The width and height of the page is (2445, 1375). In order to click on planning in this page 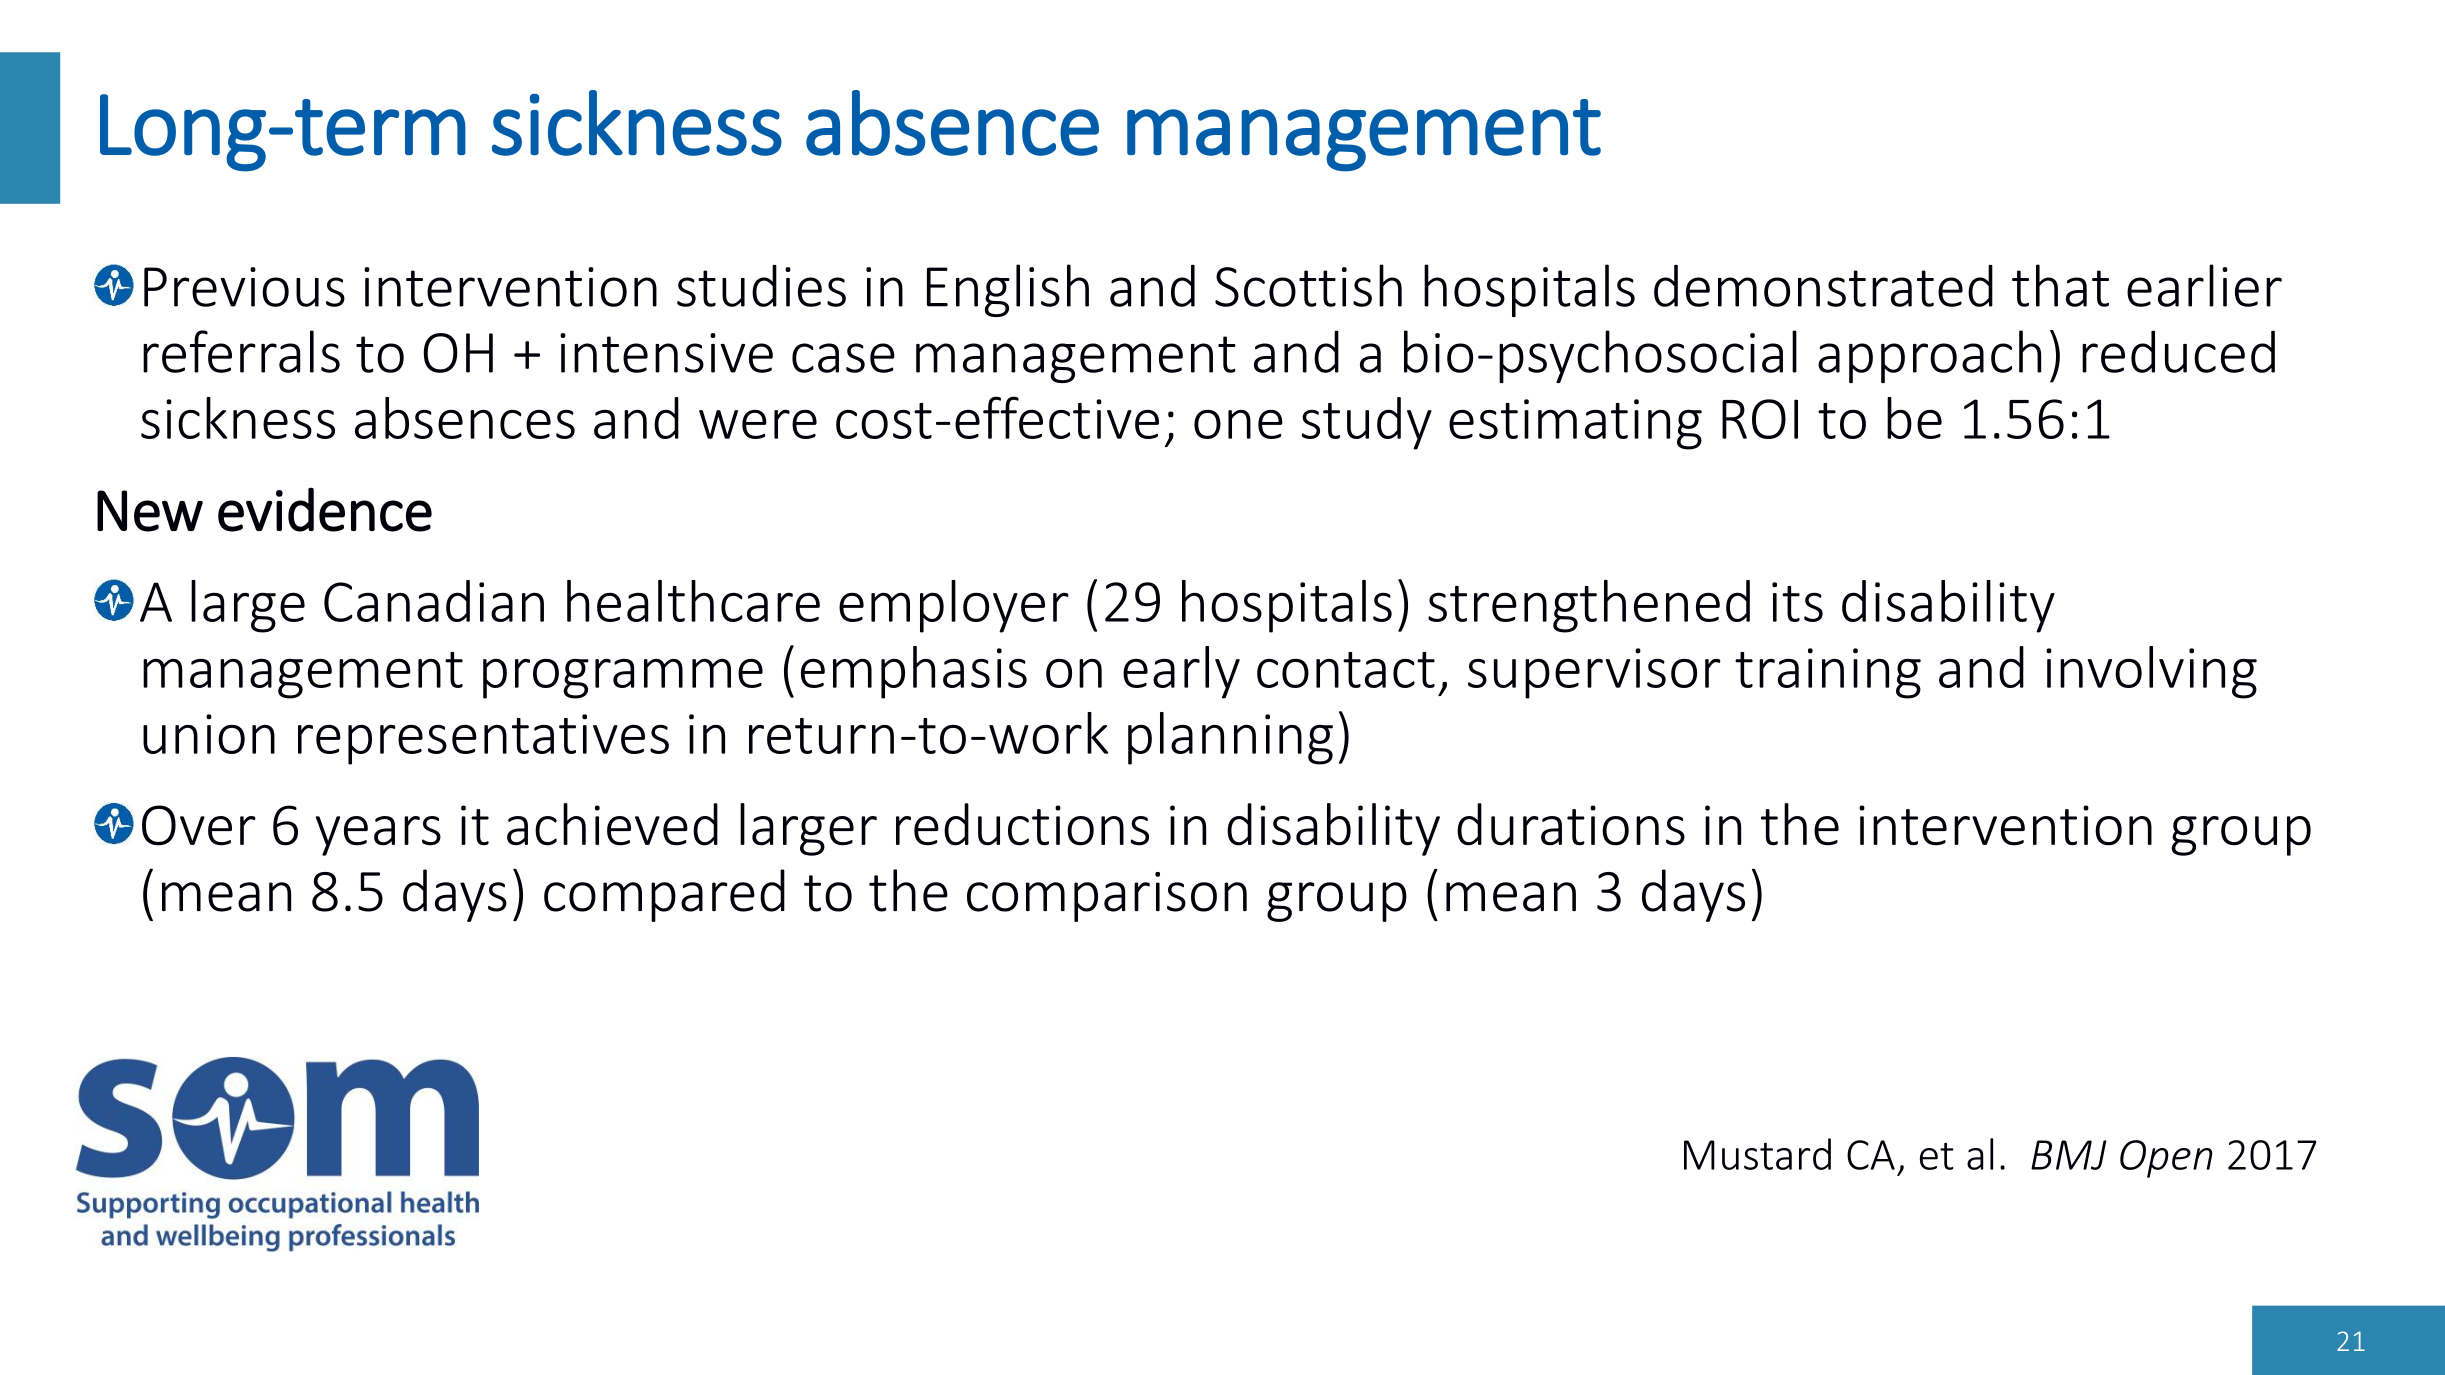, I will do `click(1230, 738)`.
